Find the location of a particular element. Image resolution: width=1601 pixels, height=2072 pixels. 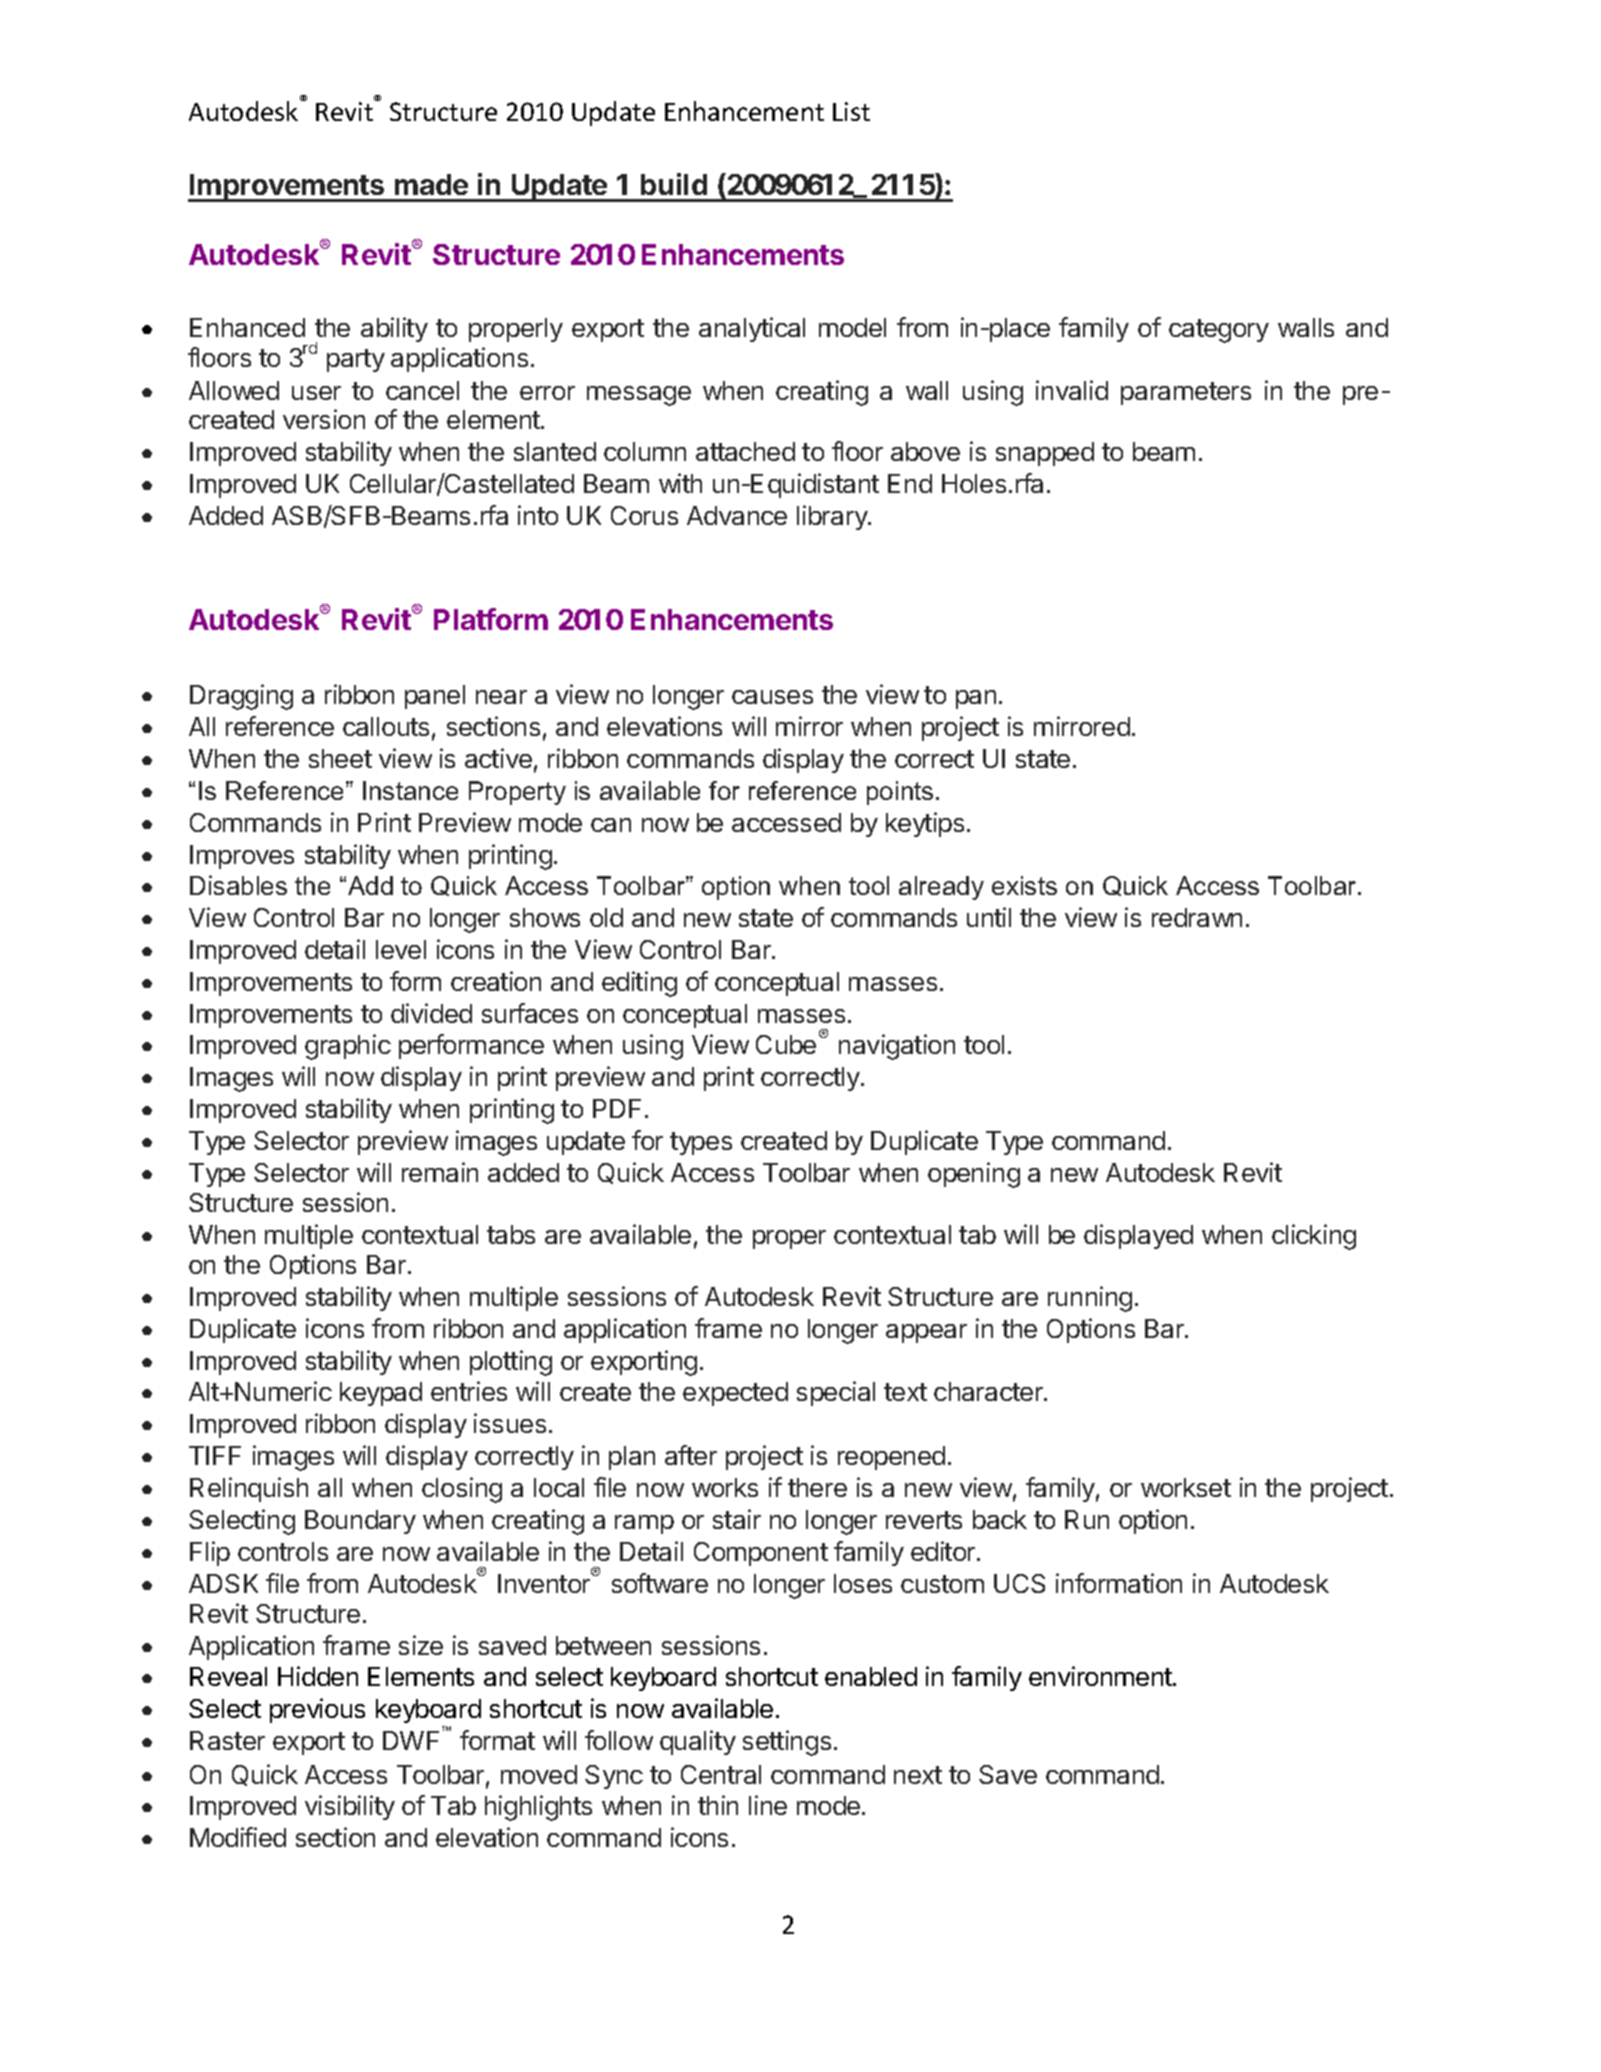

snapped is located at coordinates (1045, 454).
